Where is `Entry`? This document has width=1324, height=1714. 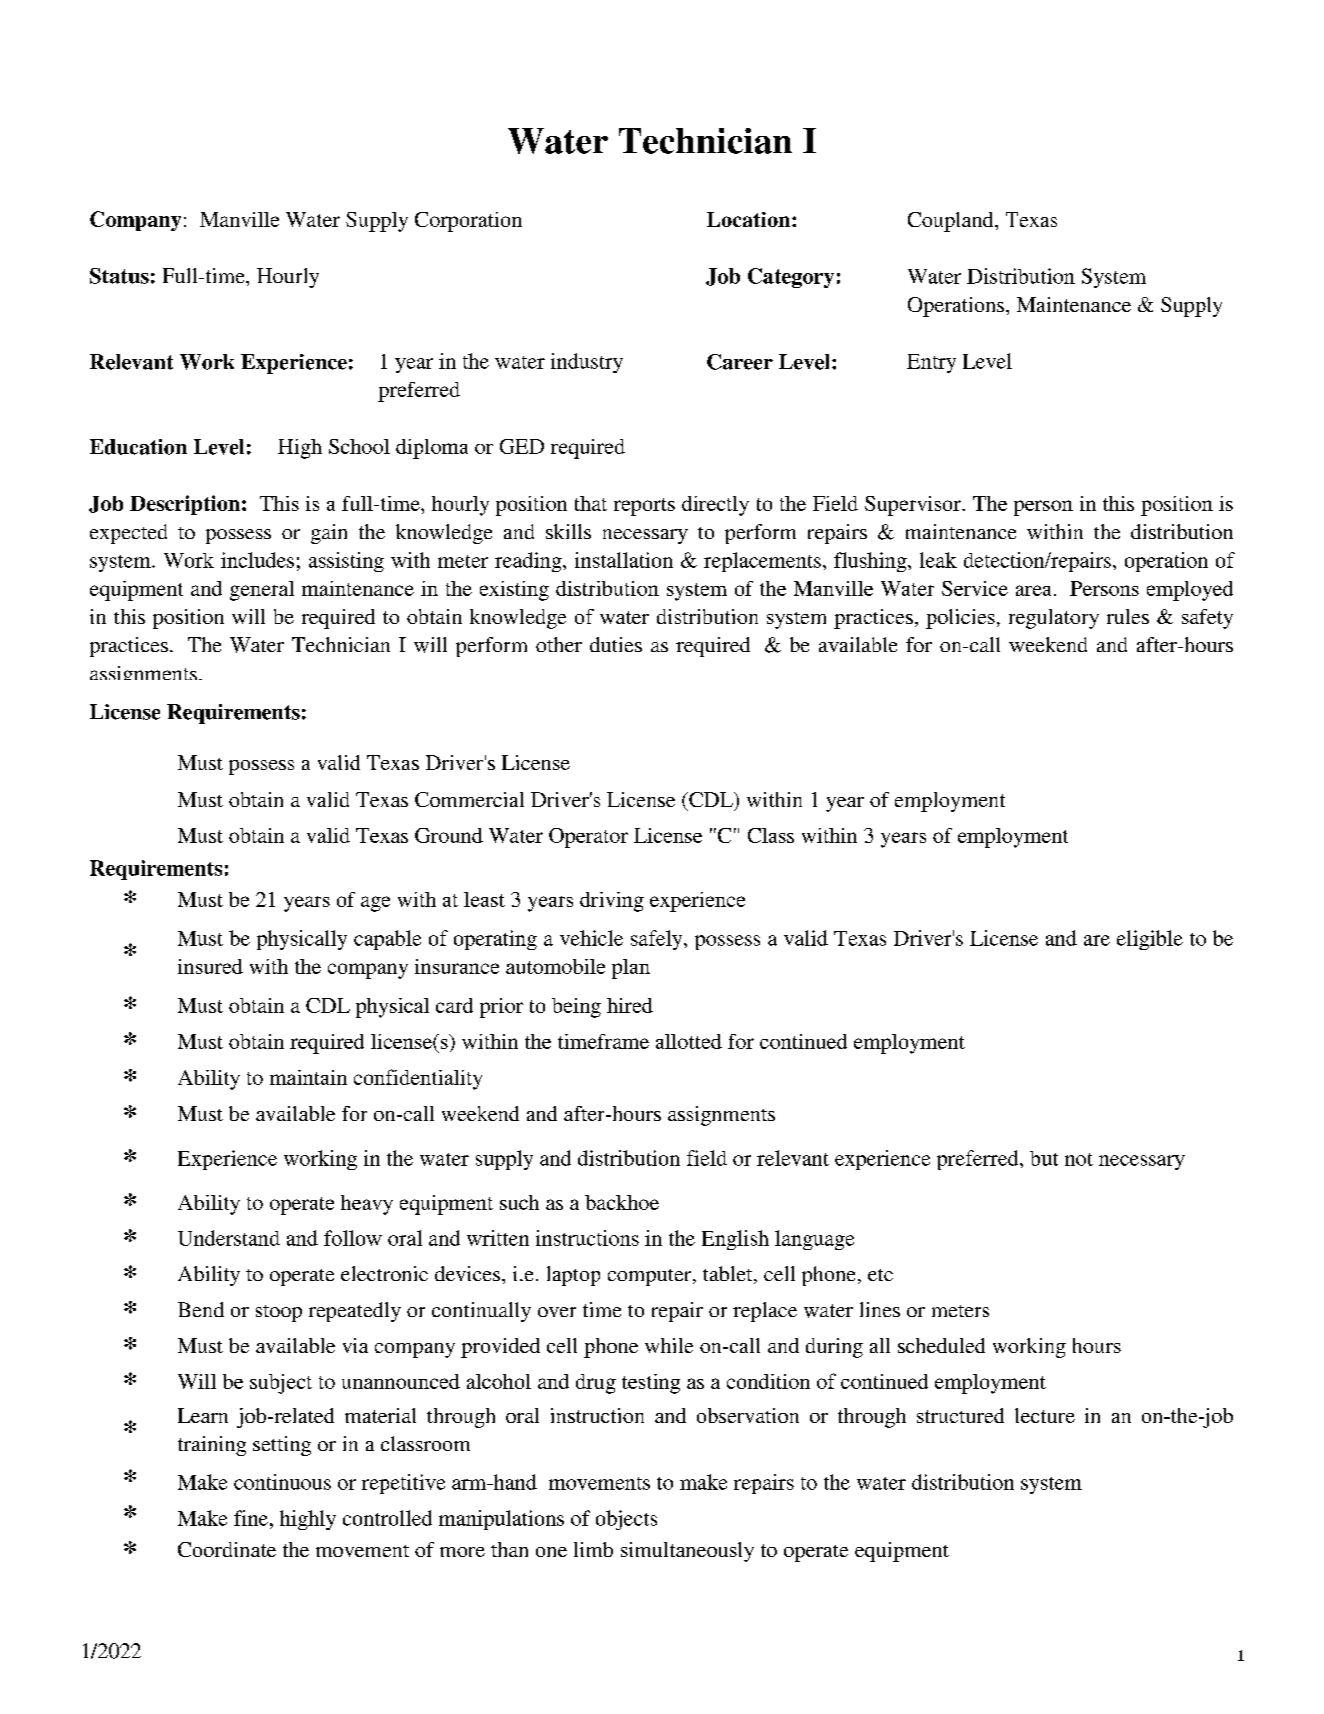
Entry is located at coordinates (931, 363).
